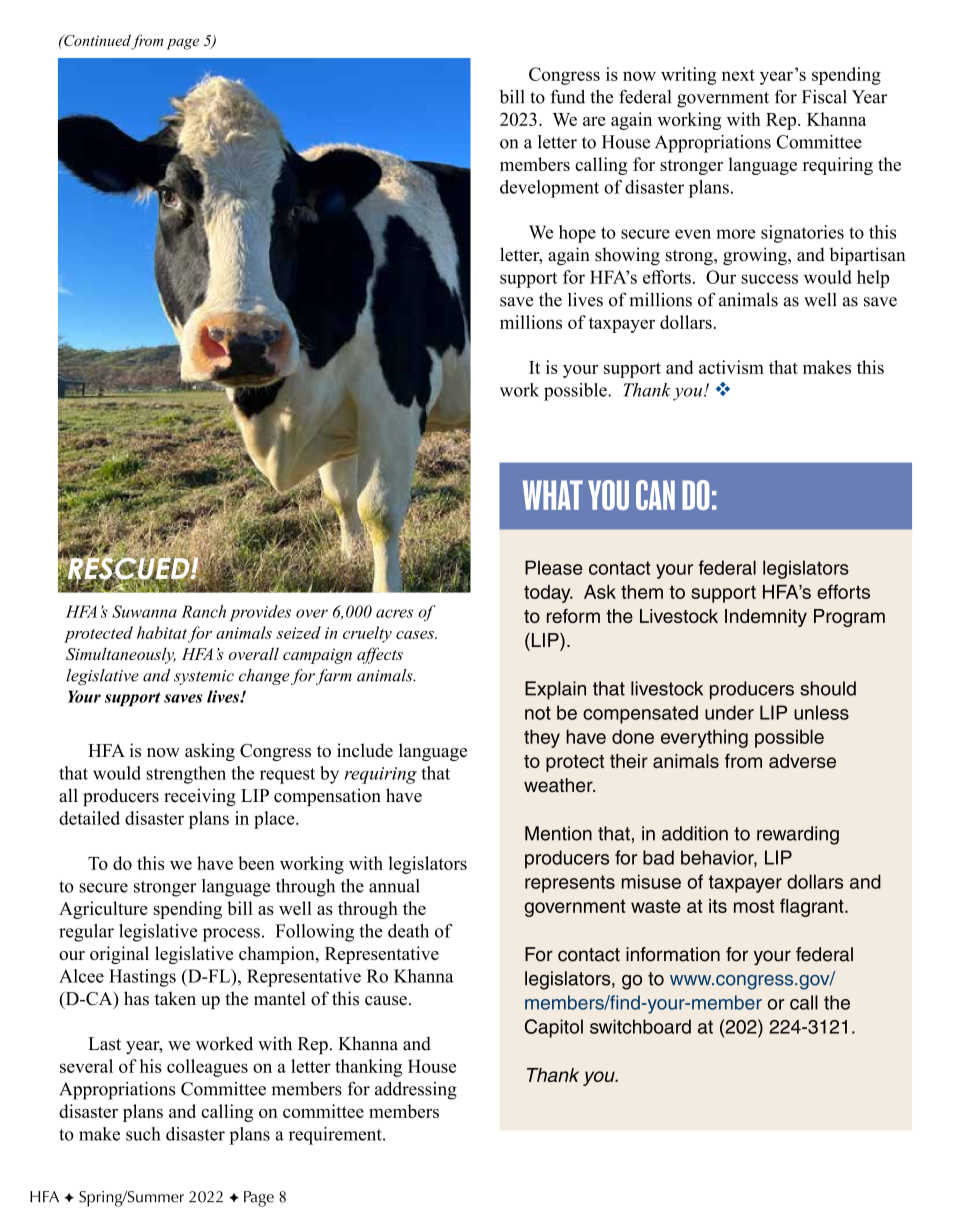  Describe the element at coordinates (766, 618) in the screenshot. I see `Indemnity` at that location.
